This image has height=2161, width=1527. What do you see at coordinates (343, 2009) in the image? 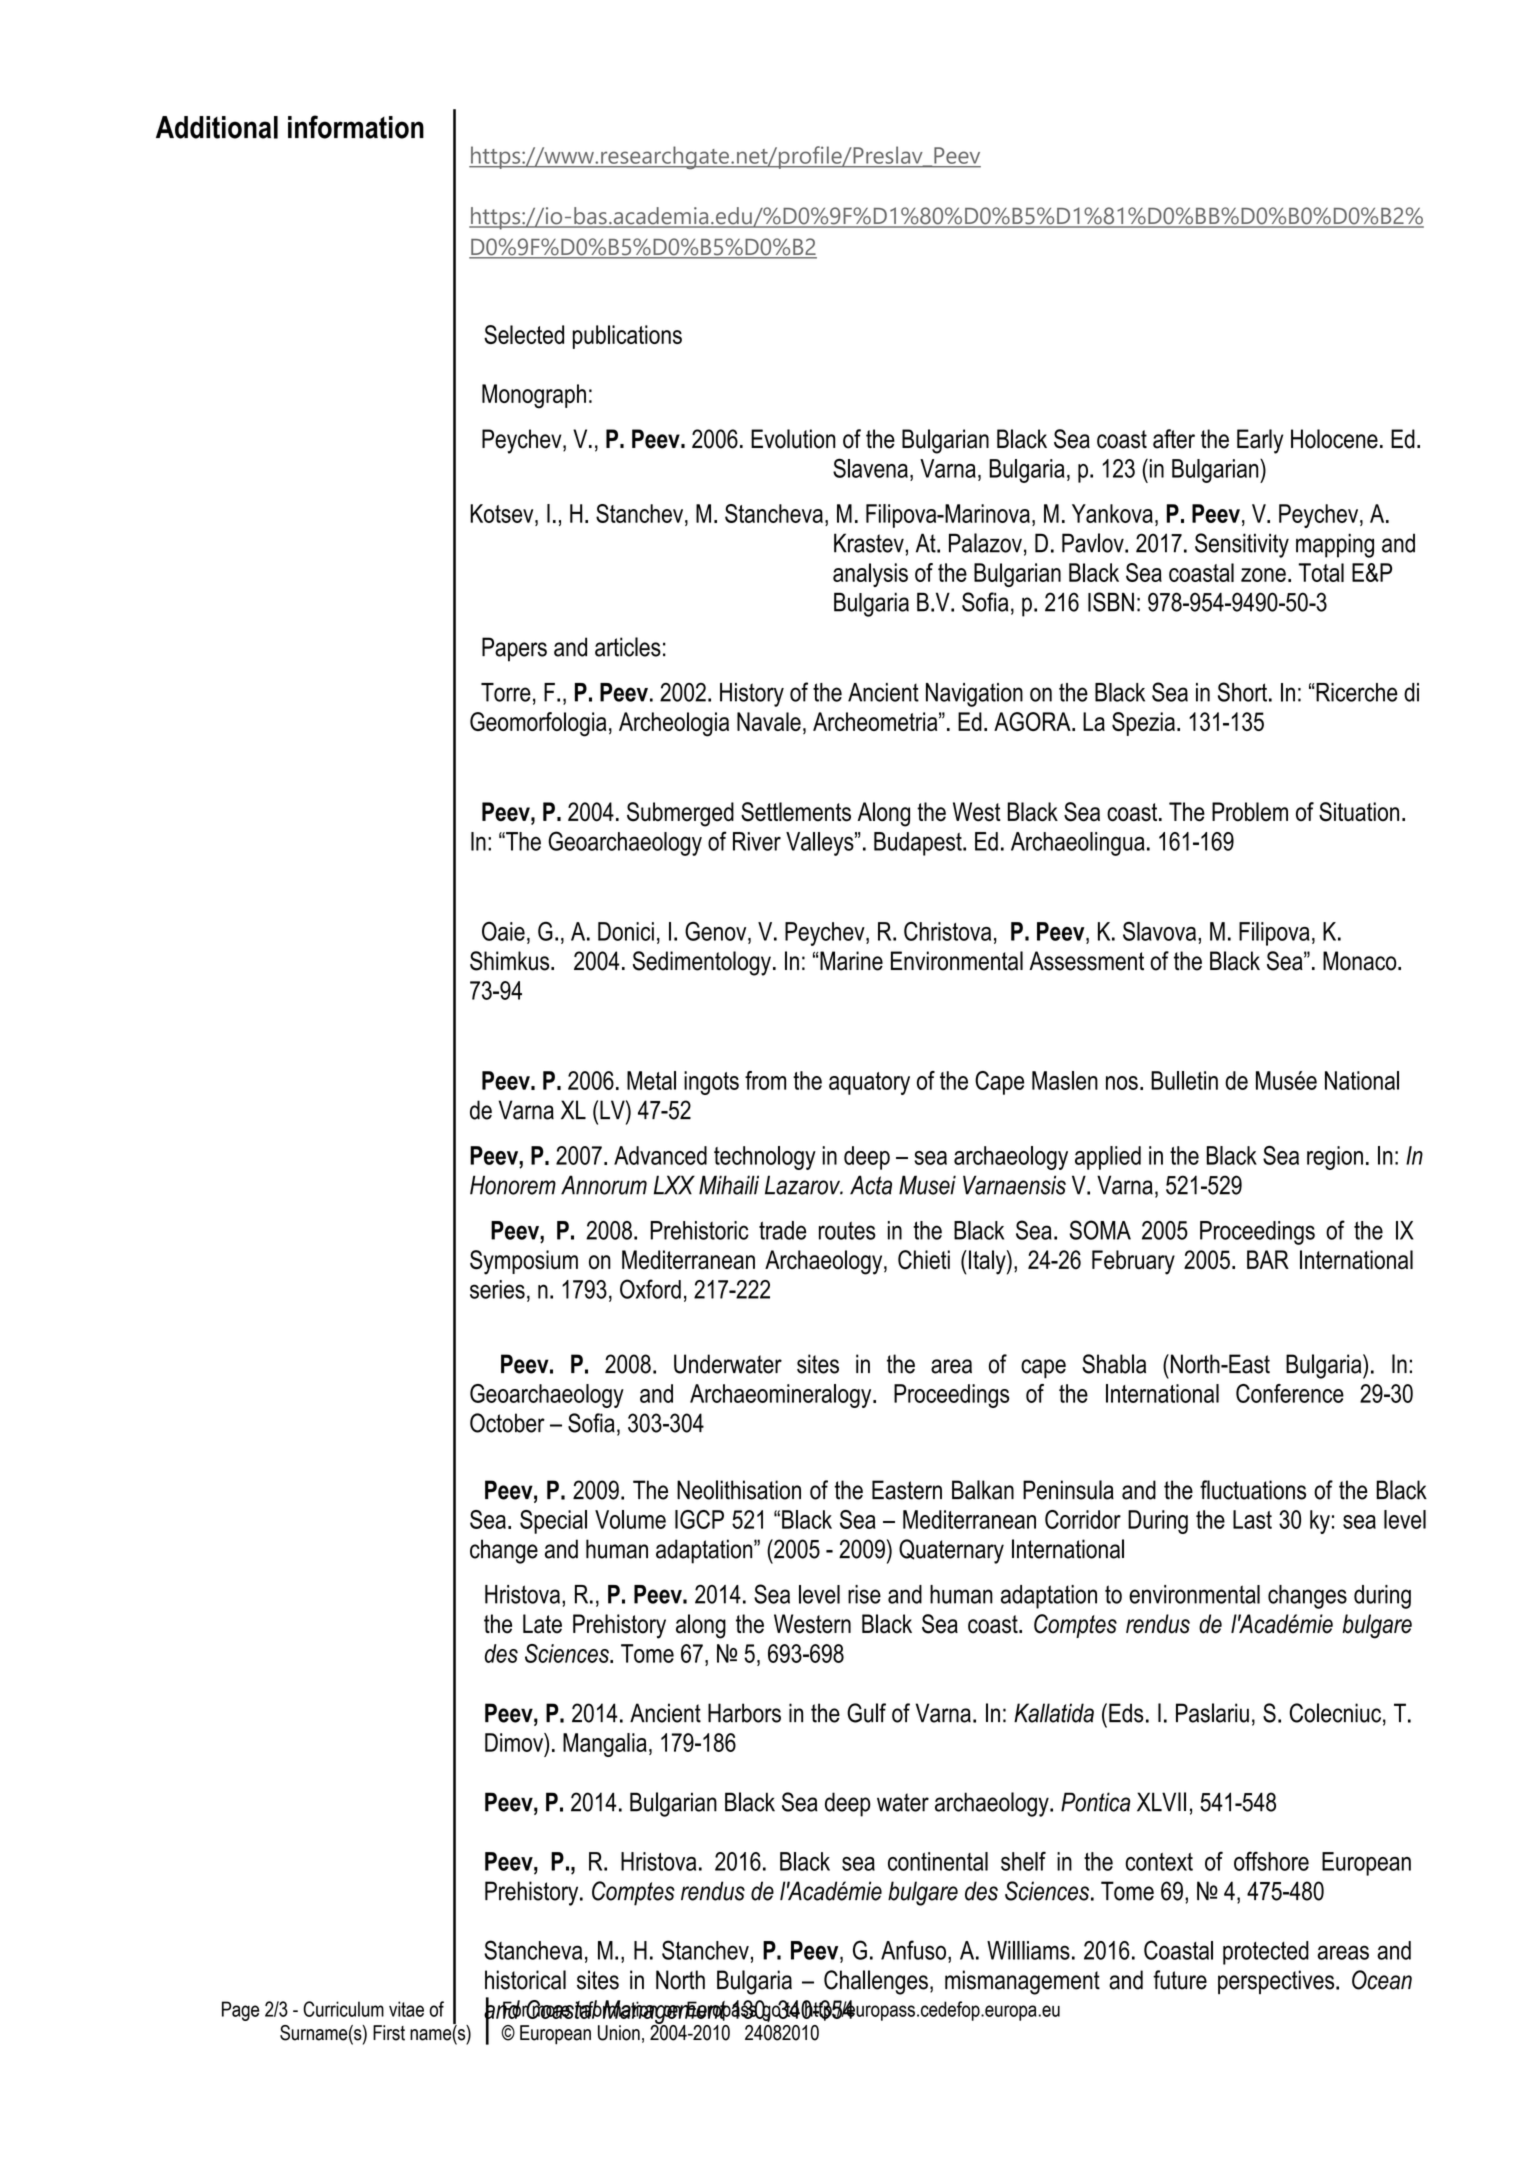
I see `Curriculum` at bounding box center [343, 2009].
